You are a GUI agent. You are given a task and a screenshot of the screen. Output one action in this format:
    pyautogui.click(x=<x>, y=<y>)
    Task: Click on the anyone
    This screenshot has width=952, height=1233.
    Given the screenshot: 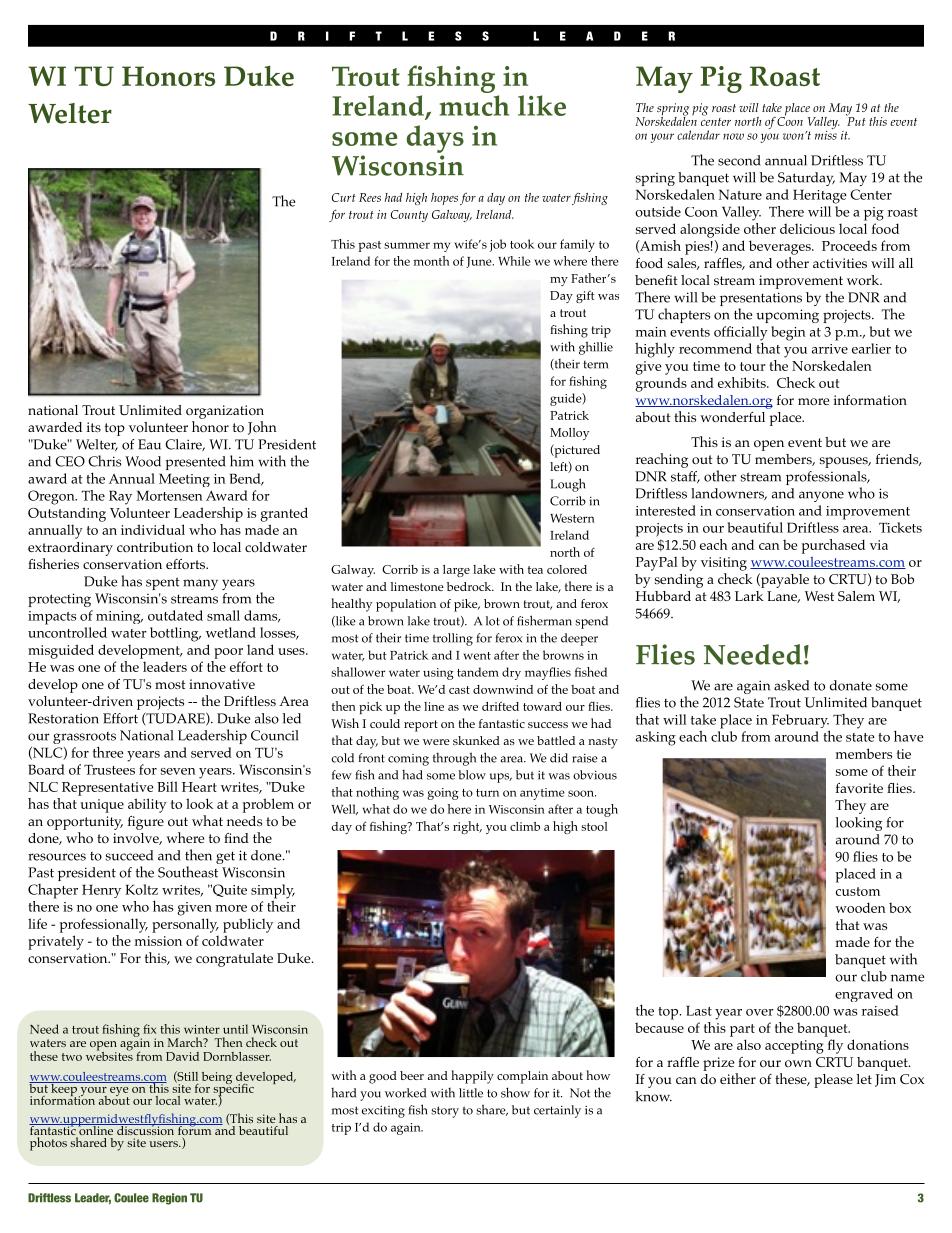 What is the action you would take?
    pyautogui.click(x=821, y=496)
